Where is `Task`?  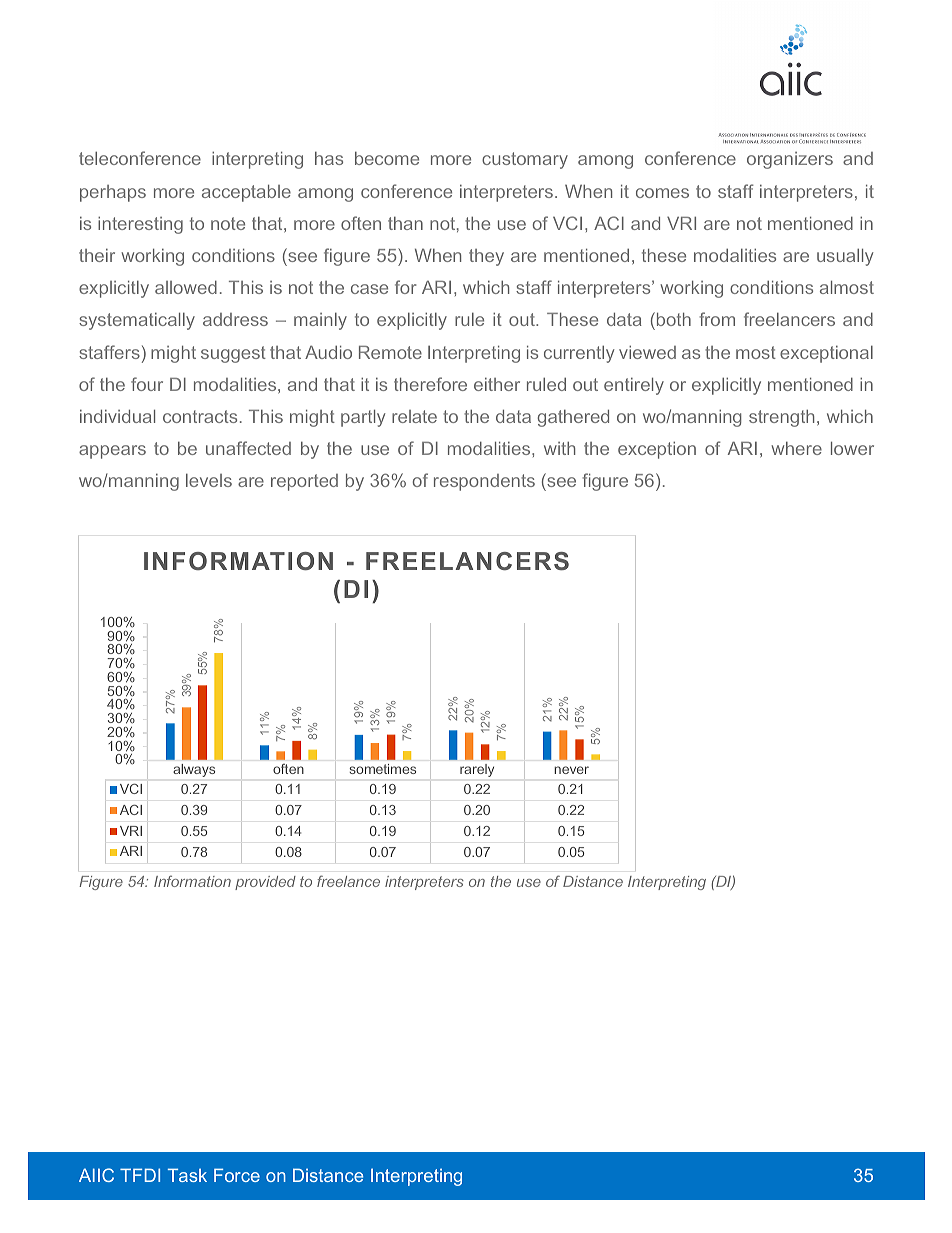
Task is located at coordinates (187, 1175).
